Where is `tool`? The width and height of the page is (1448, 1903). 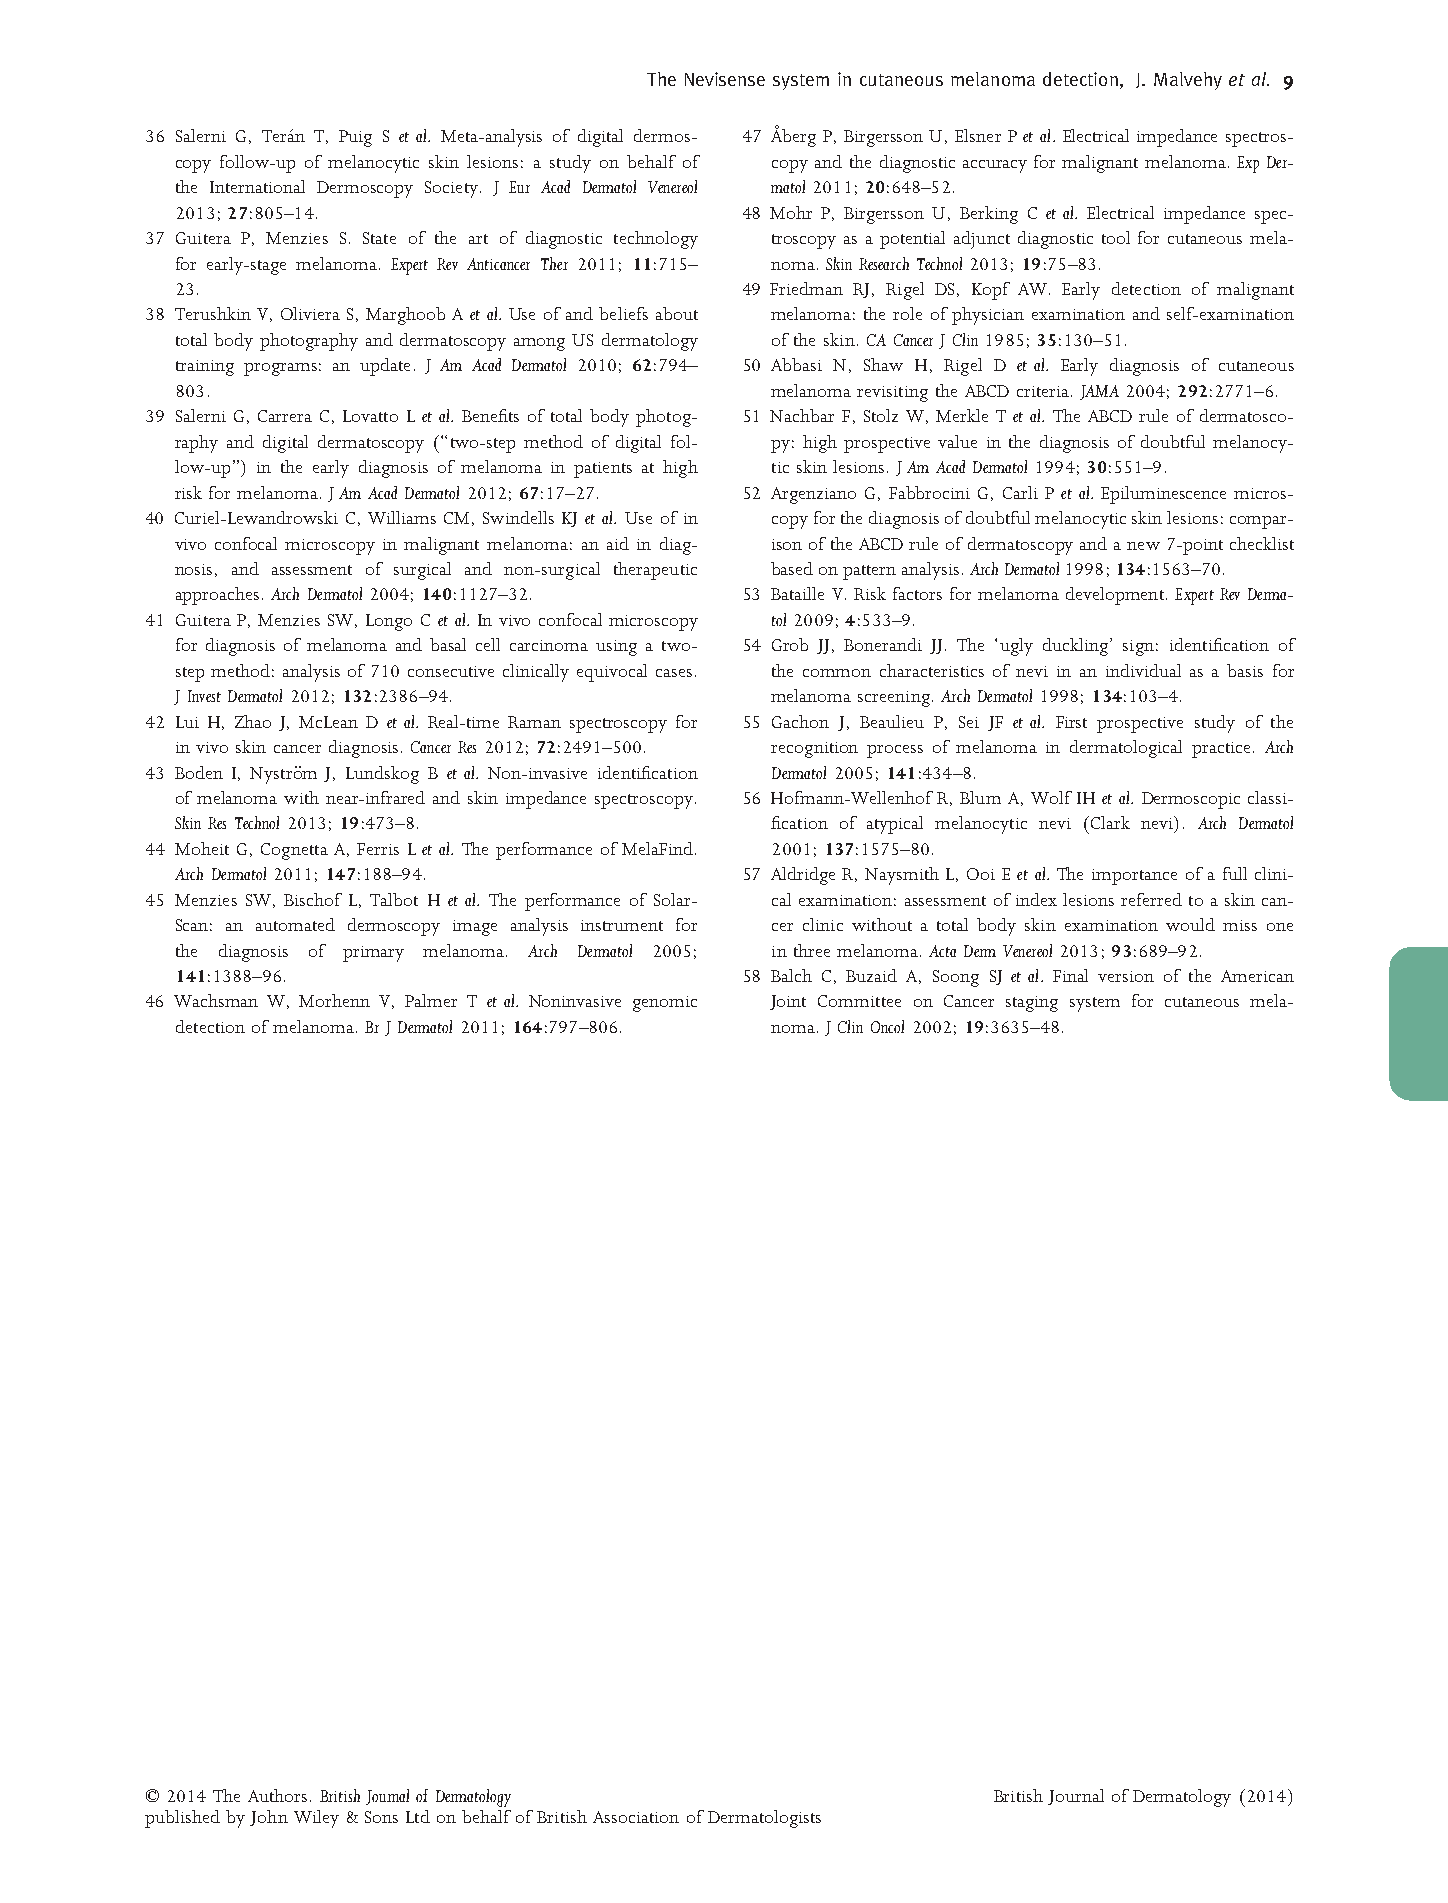 tool is located at coordinates (1116, 237).
